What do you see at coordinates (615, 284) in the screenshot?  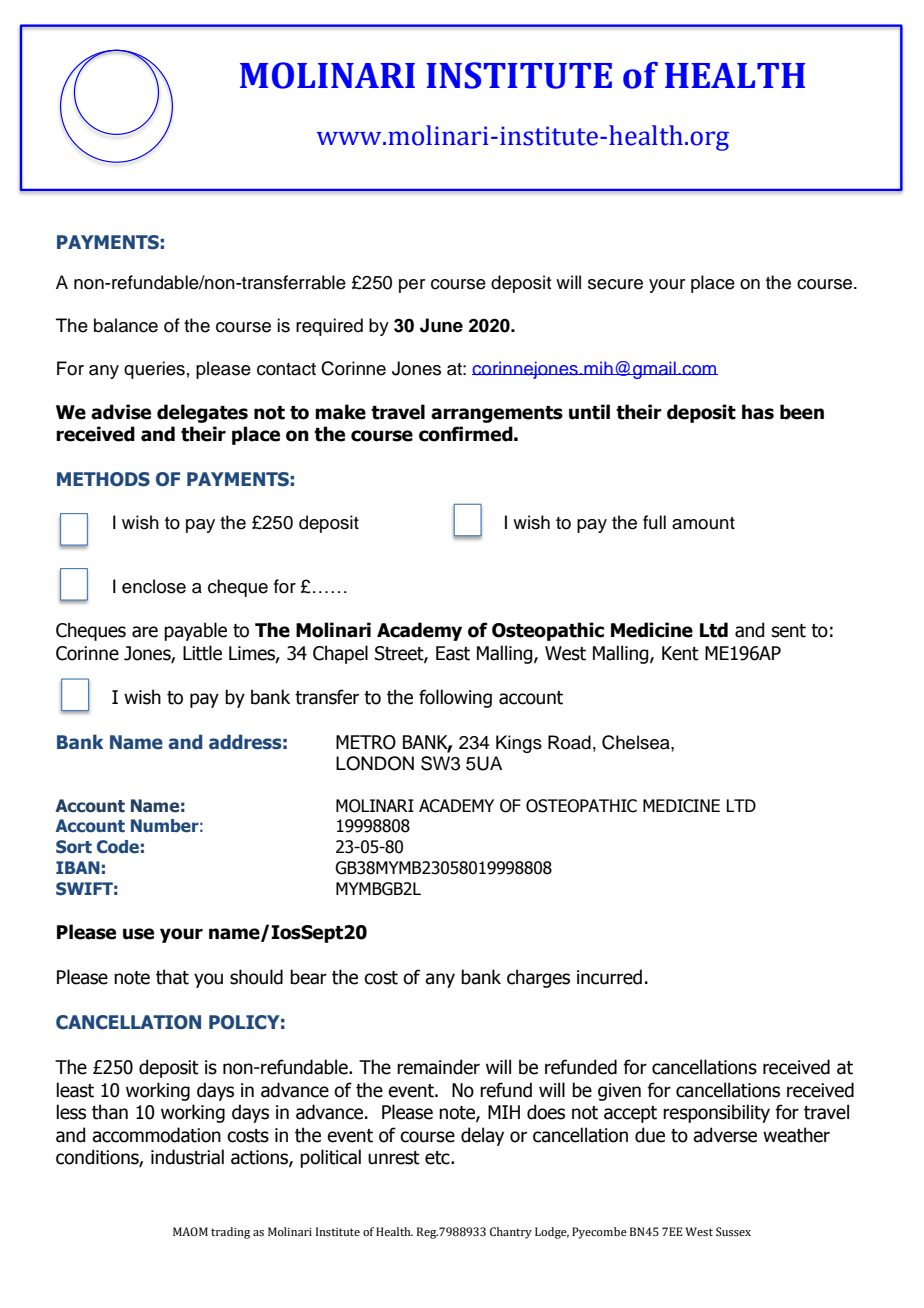 I see `secure` at bounding box center [615, 284].
